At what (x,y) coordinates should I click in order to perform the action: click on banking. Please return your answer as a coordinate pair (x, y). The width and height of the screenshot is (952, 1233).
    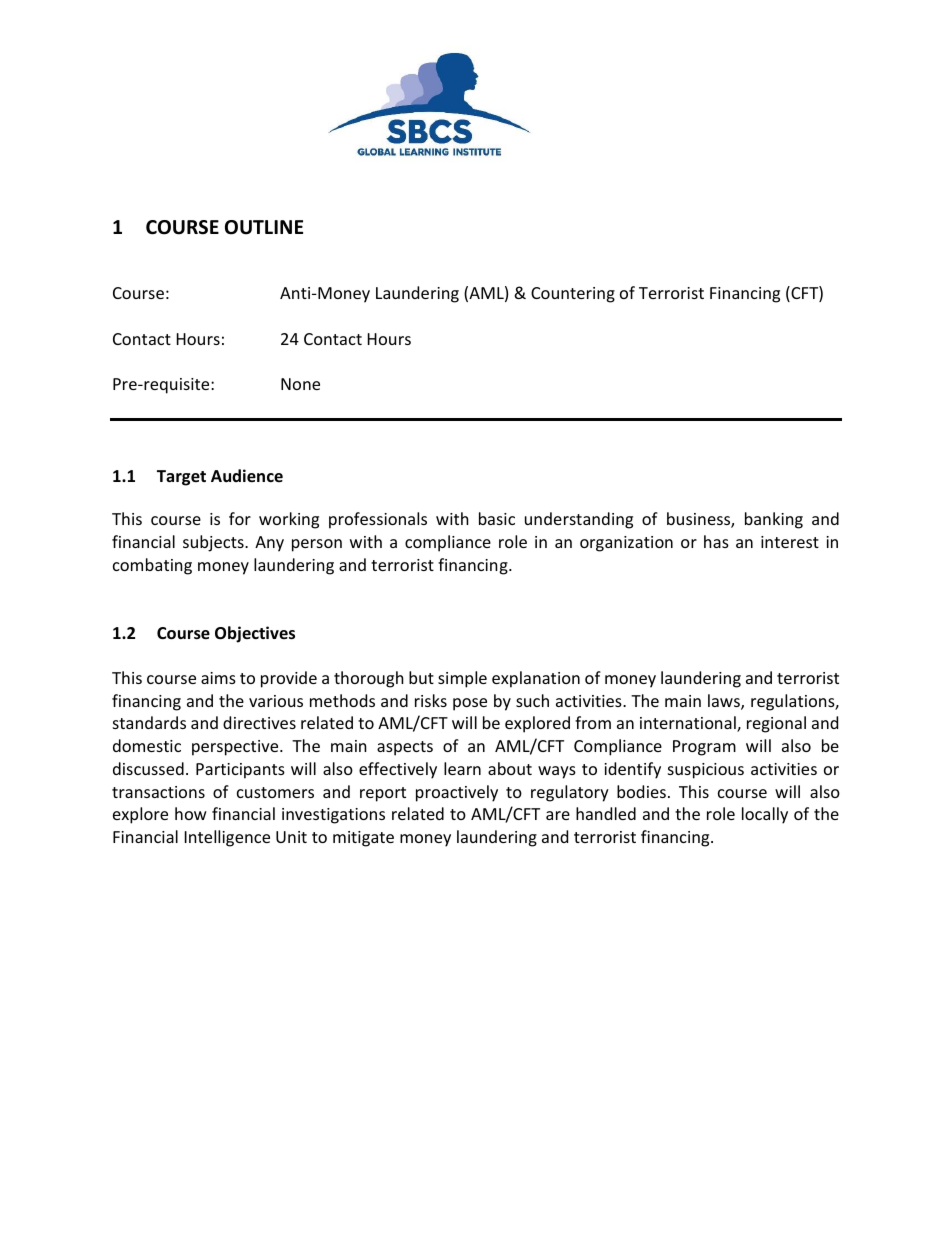
    Looking at the image, I should click on (774, 520).
